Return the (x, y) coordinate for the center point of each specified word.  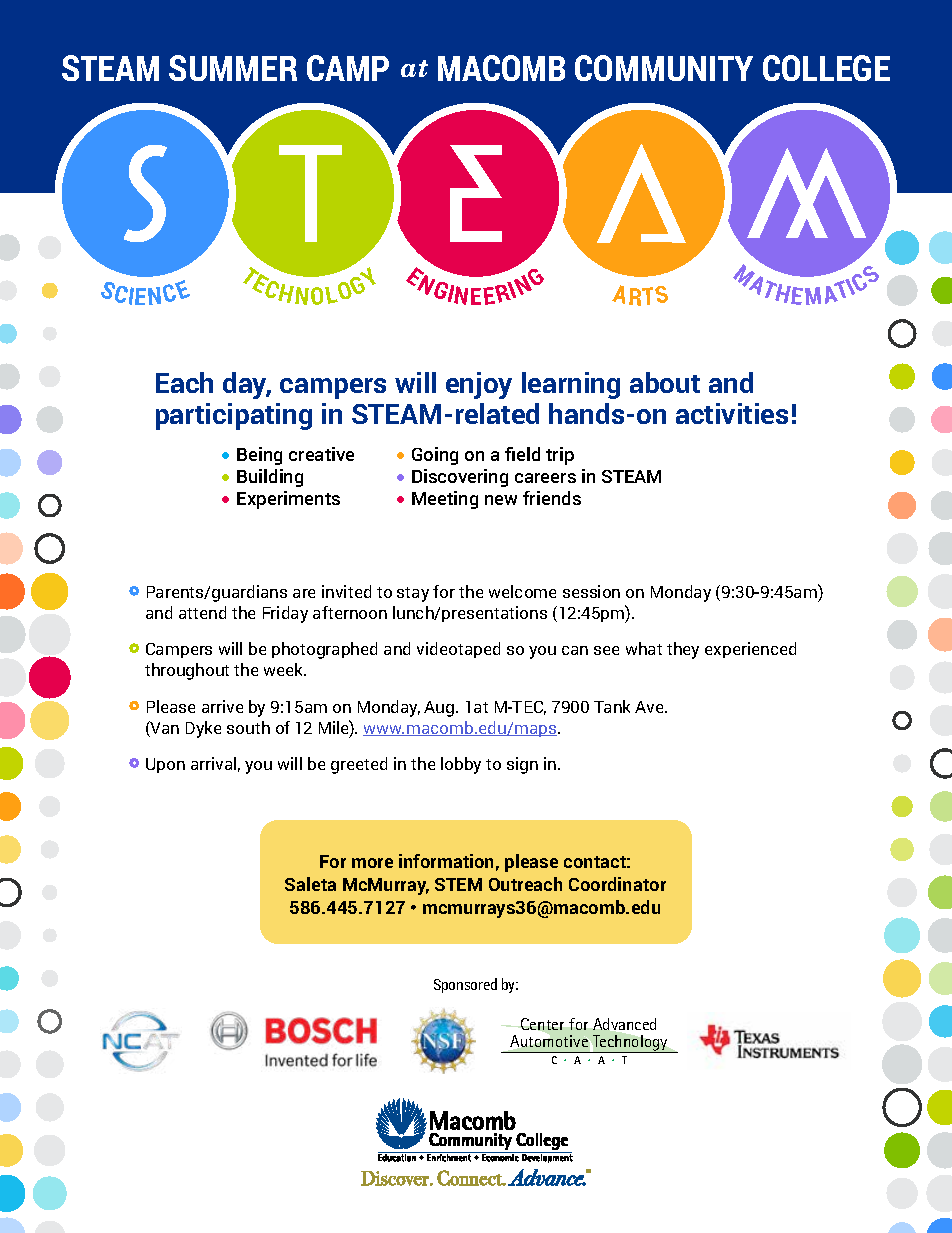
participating (234, 416)
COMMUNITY (664, 68)
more (372, 863)
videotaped (458, 650)
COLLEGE (826, 68)
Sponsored (465, 985)
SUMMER (233, 68)
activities (732, 413)
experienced (750, 650)
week (285, 669)
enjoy (479, 385)
